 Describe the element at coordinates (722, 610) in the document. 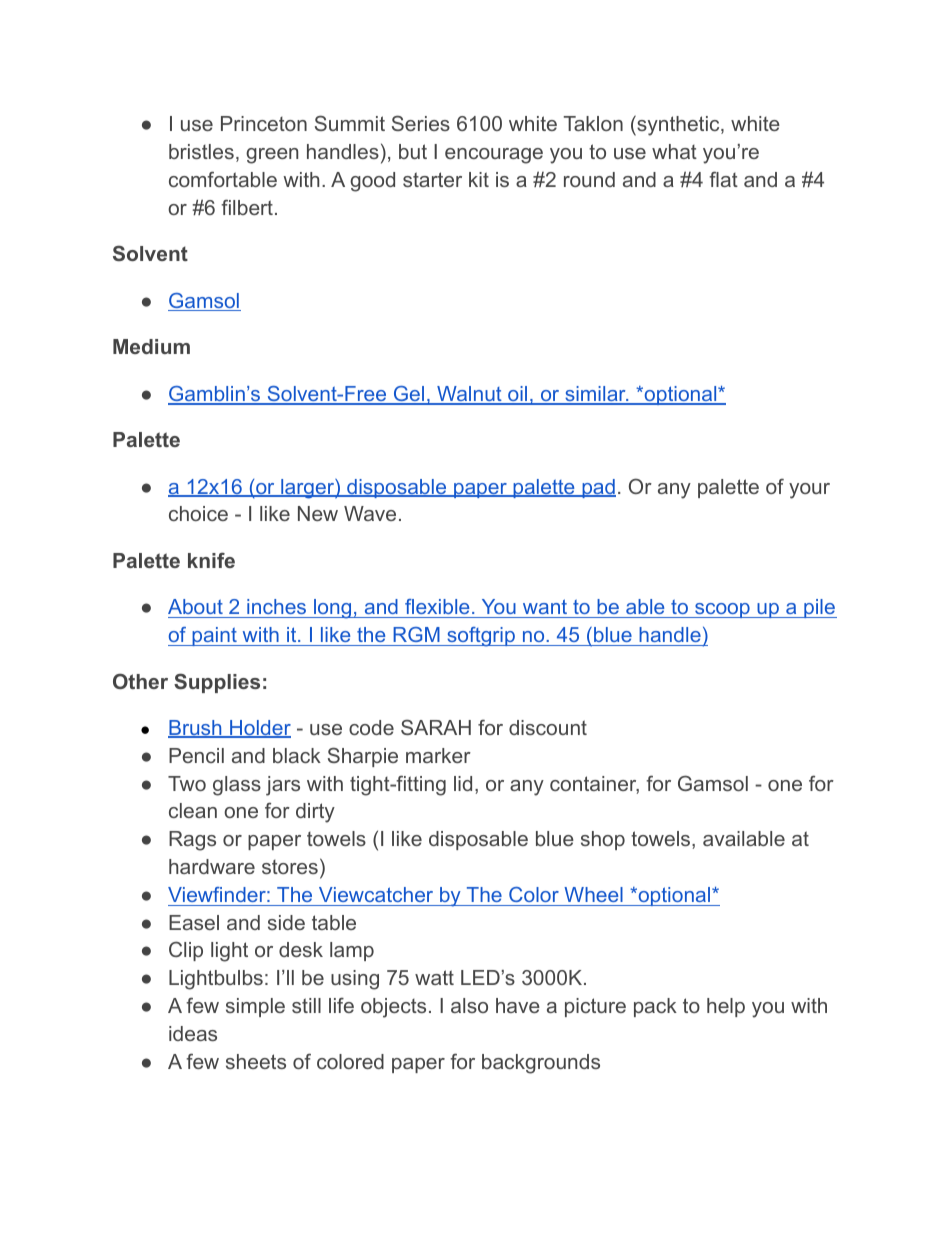

I see `scoop` at that location.
